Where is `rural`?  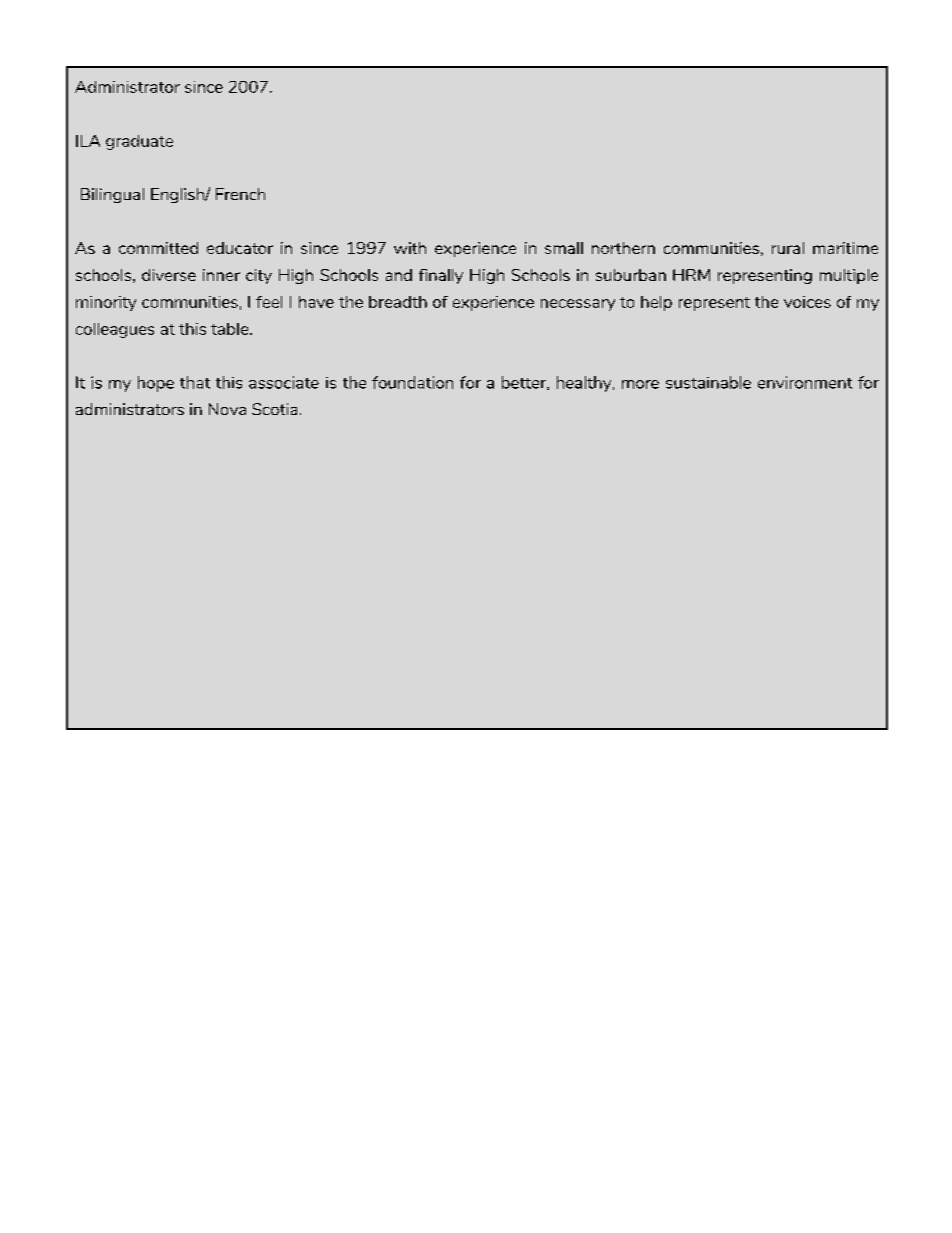
rural is located at coordinates (788, 248).
